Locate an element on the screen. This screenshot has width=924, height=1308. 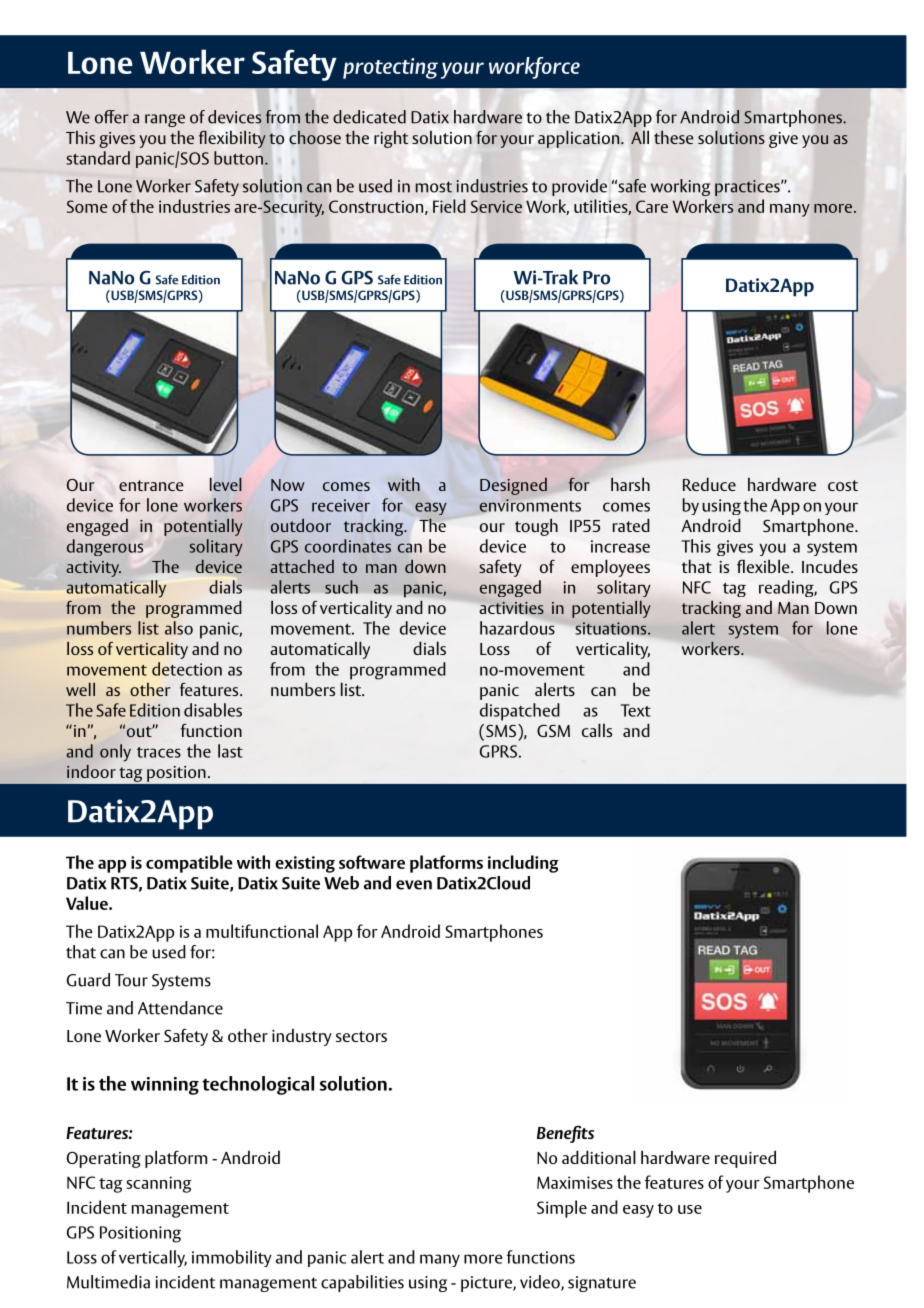
video is located at coordinates (541, 1283).
